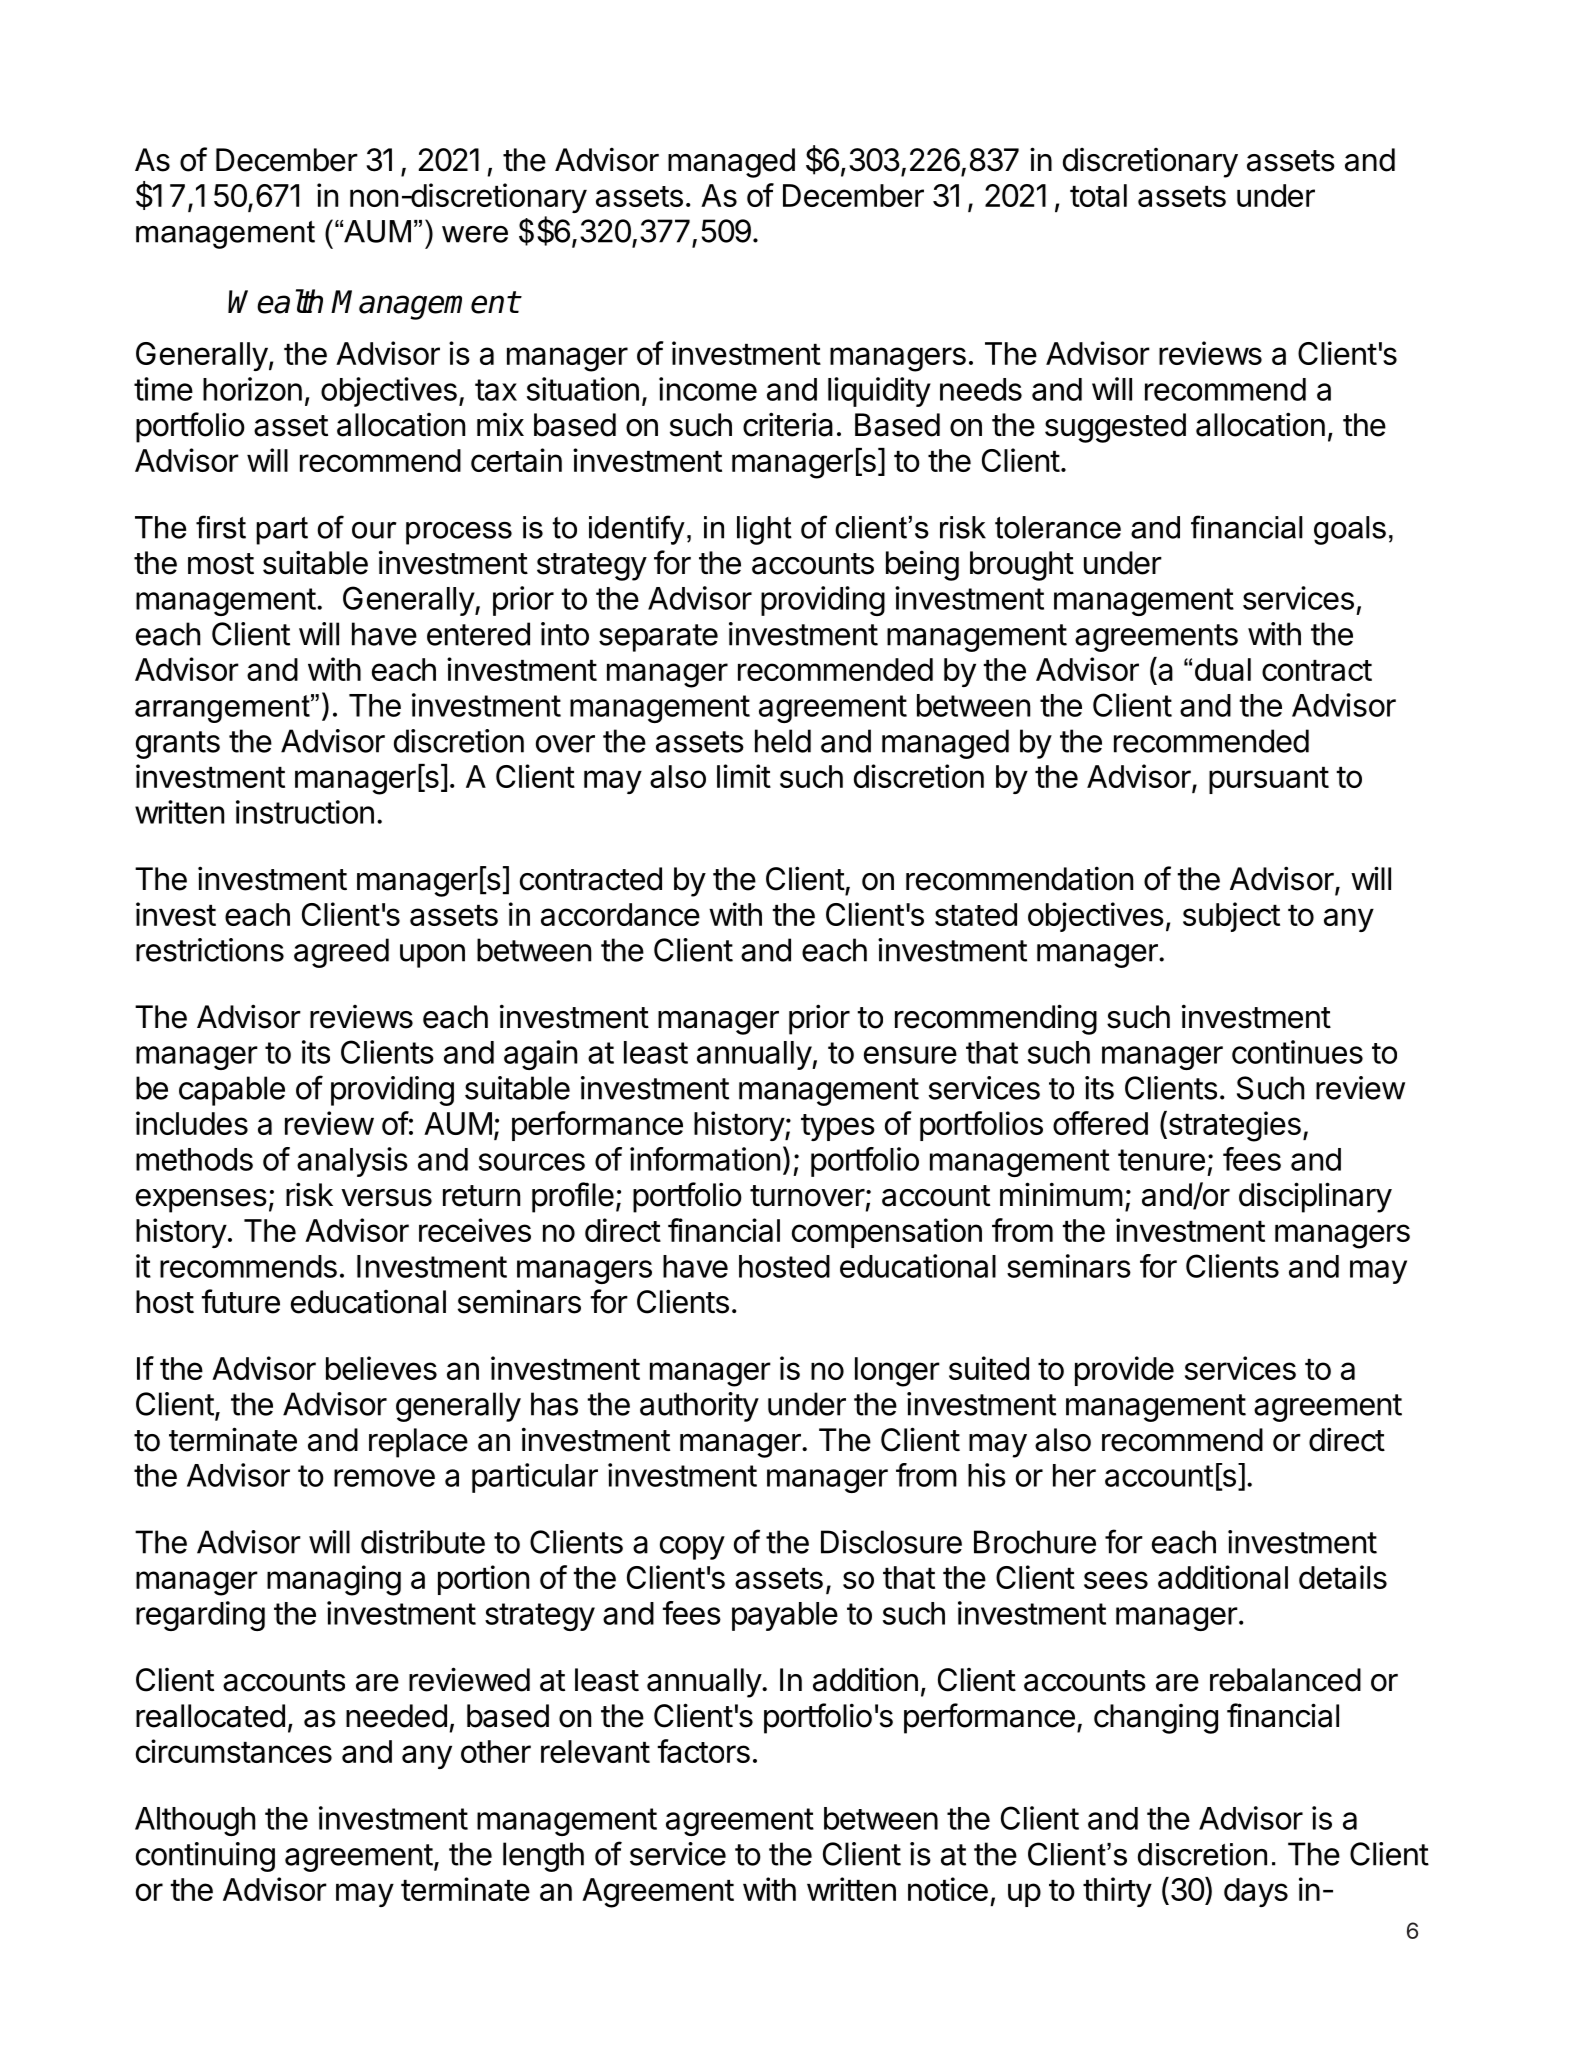  I want to click on income, so click(708, 389).
